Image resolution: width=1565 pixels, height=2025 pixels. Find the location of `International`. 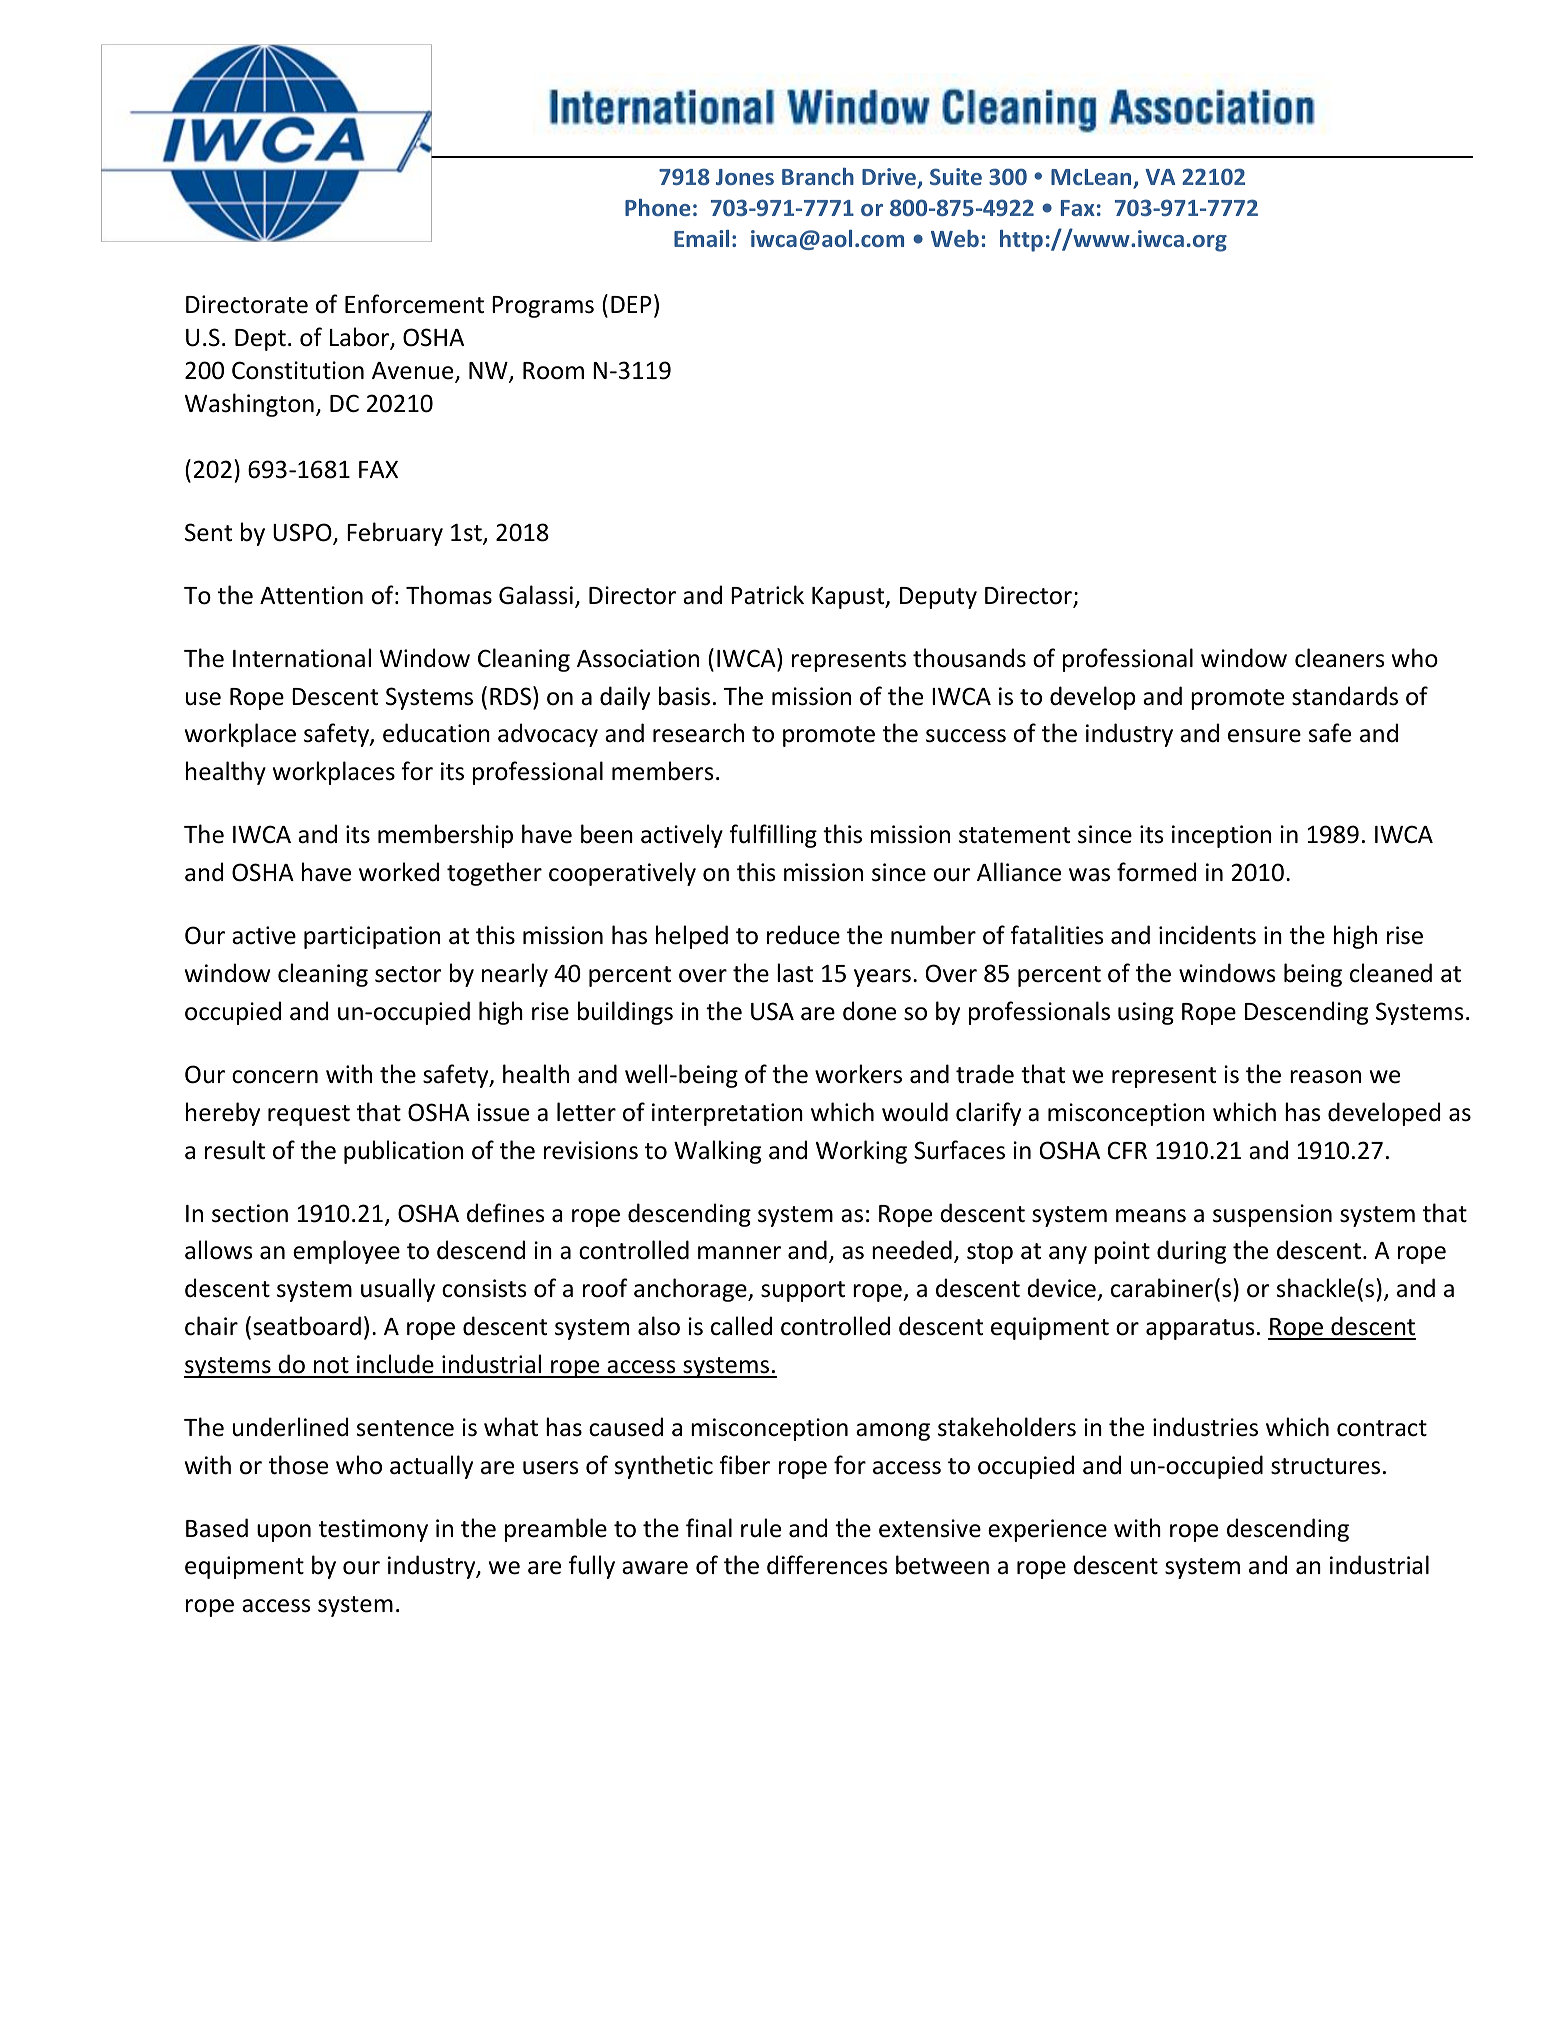

International is located at coordinates (302, 658).
